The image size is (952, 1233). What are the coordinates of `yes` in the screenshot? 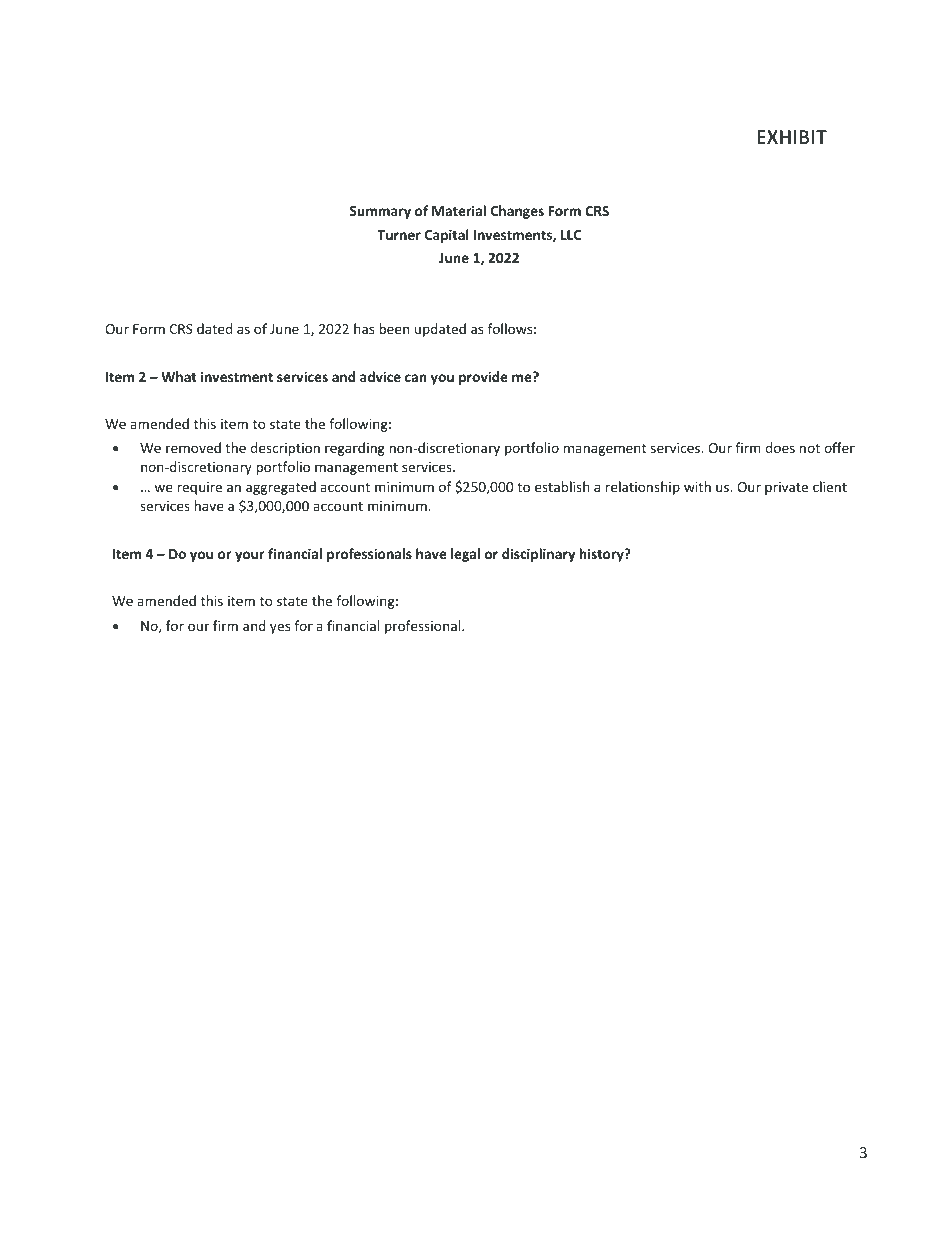 It's located at (280, 628).
